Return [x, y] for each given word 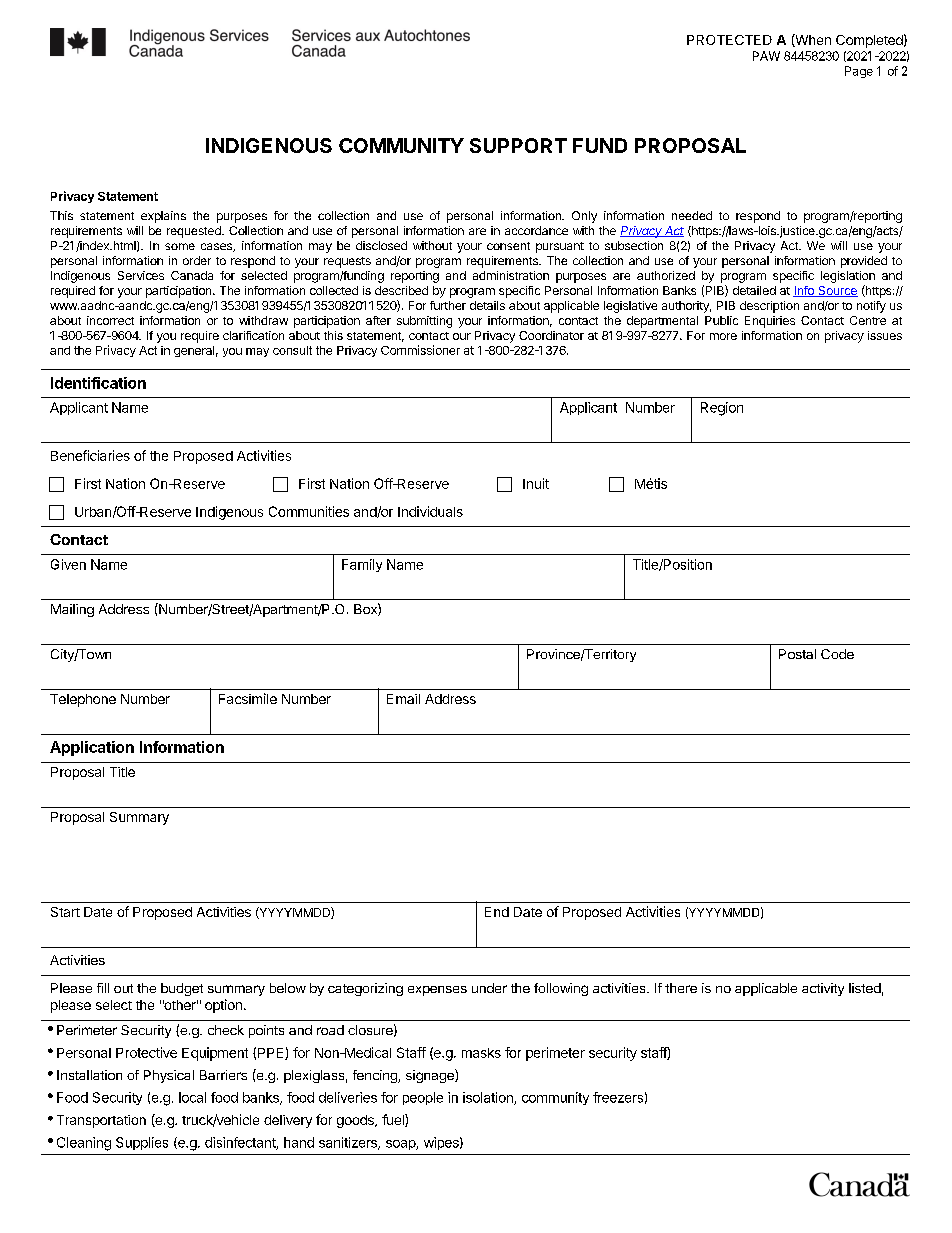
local [192, 1097]
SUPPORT [518, 145]
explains [163, 217]
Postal [797, 654]
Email [403, 699]
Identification [98, 383]
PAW [766, 56]
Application [92, 748]
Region [722, 409]
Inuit [536, 483]
